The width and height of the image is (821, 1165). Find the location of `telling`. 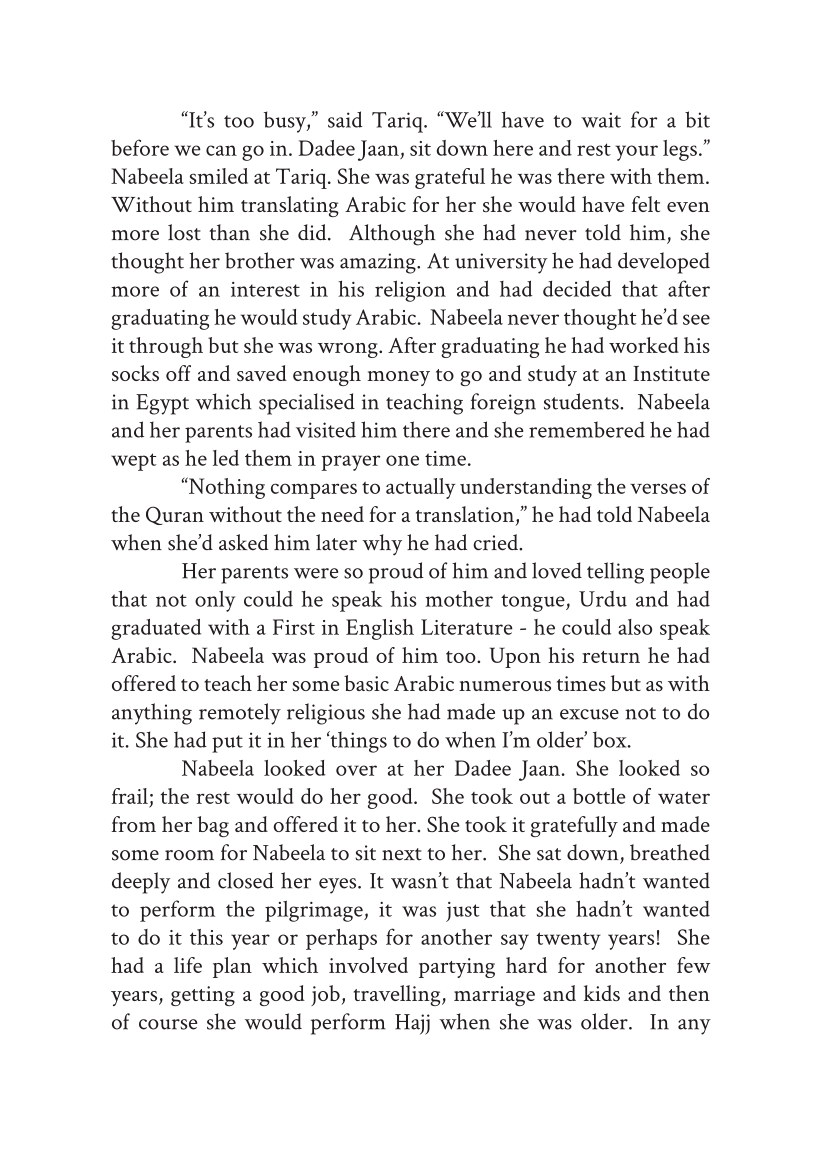

telling is located at coordinates (615, 573).
